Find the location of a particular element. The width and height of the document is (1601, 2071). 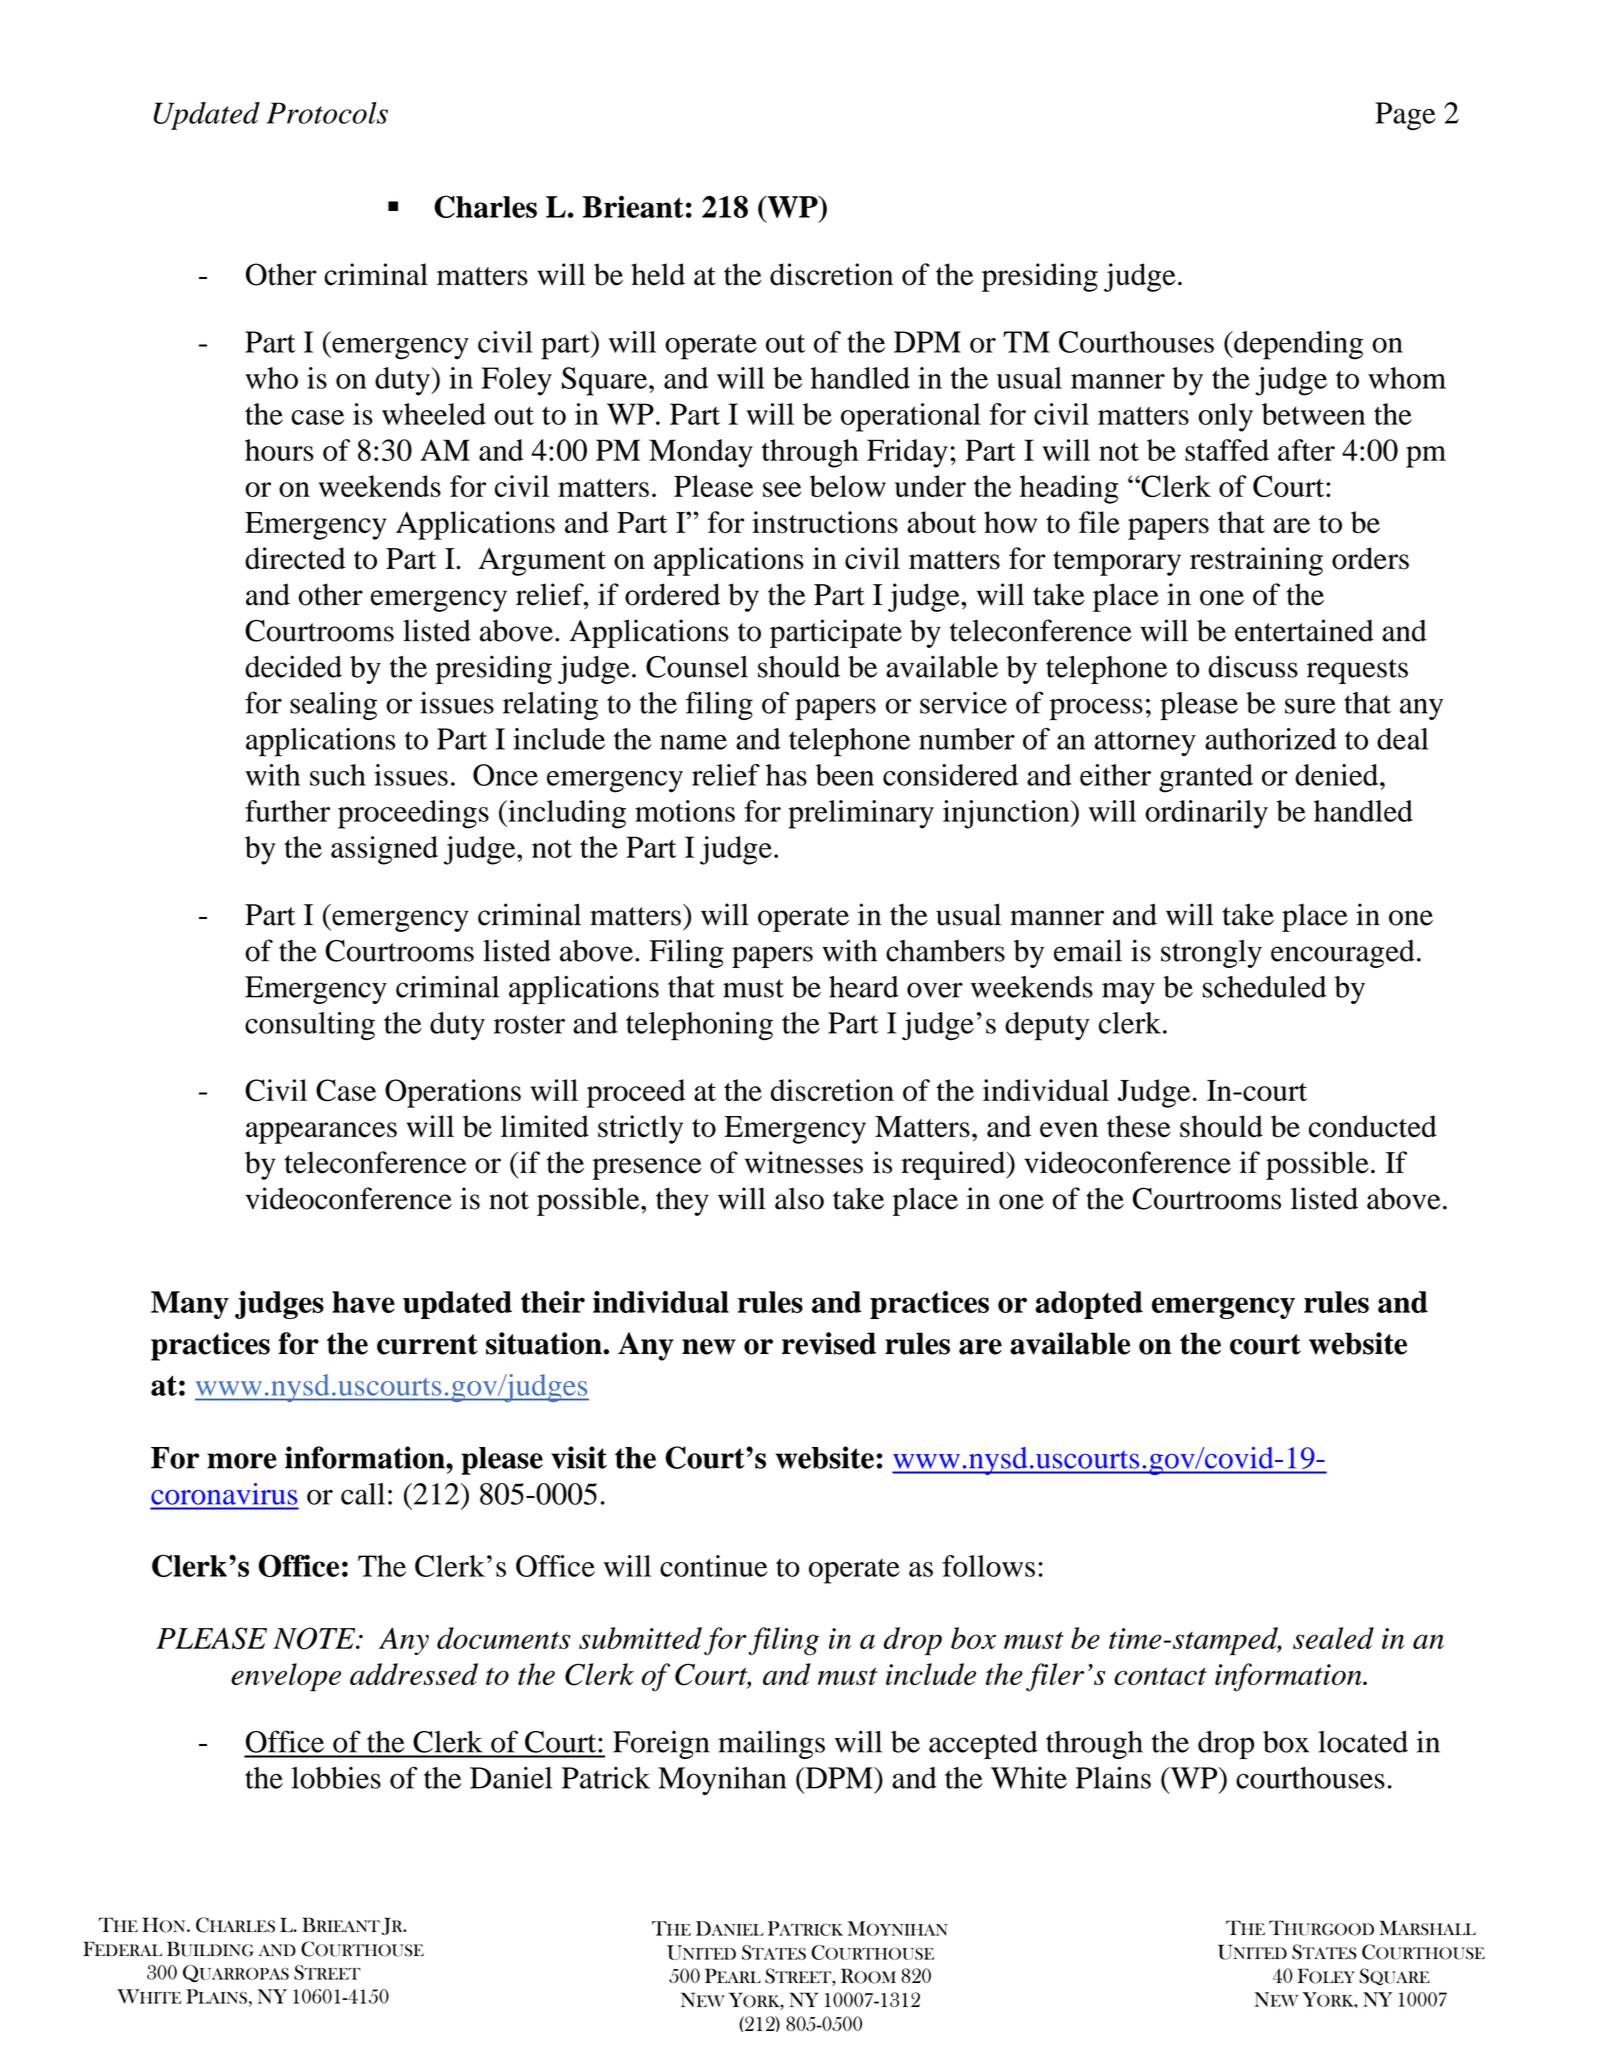

mailings is located at coordinates (771, 1744).
